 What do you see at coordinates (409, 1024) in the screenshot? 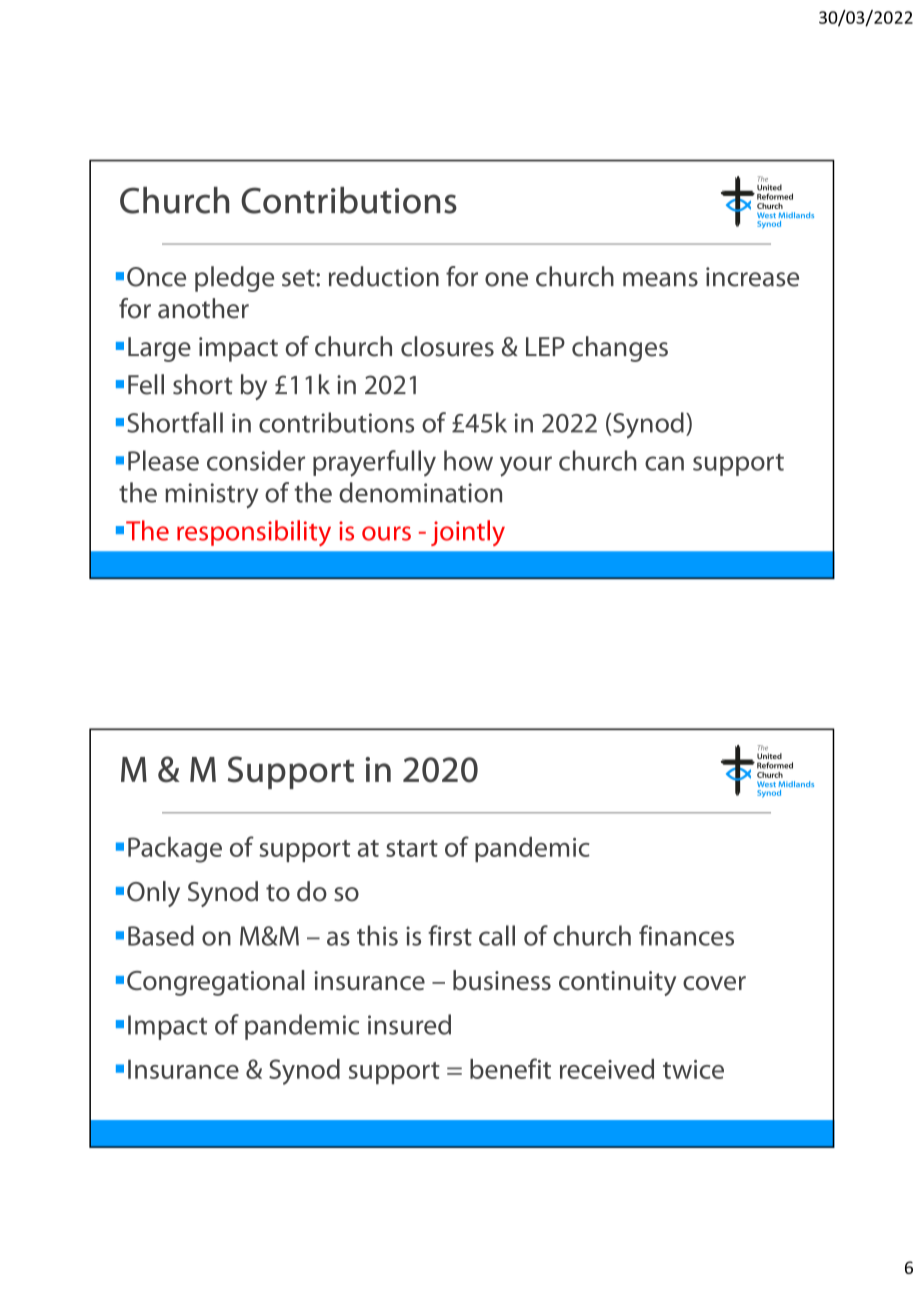
I see `insured` at bounding box center [409, 1024].
